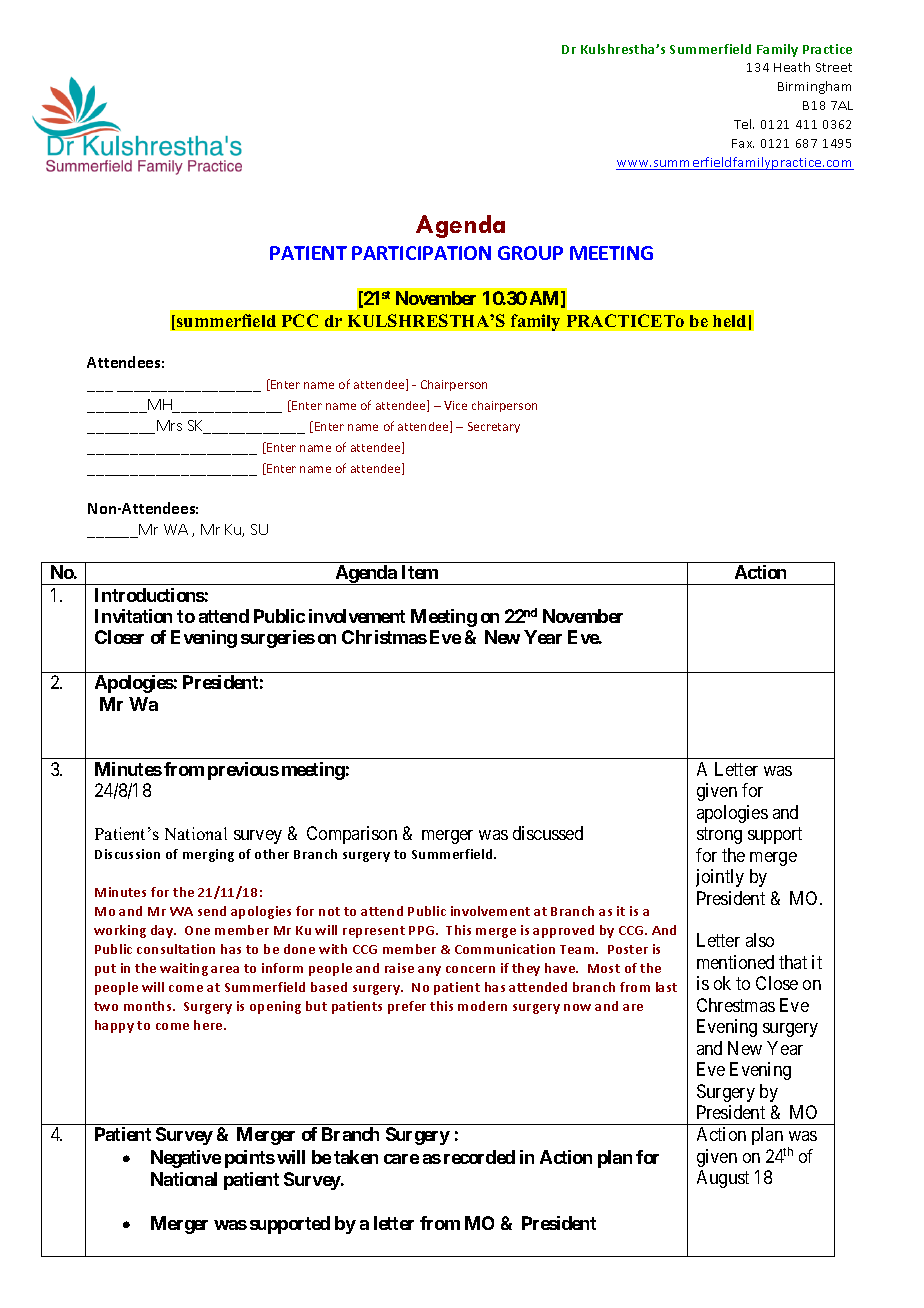  Describe the element at coordinates (420, 572) in the page. I see `Item` at that location.
